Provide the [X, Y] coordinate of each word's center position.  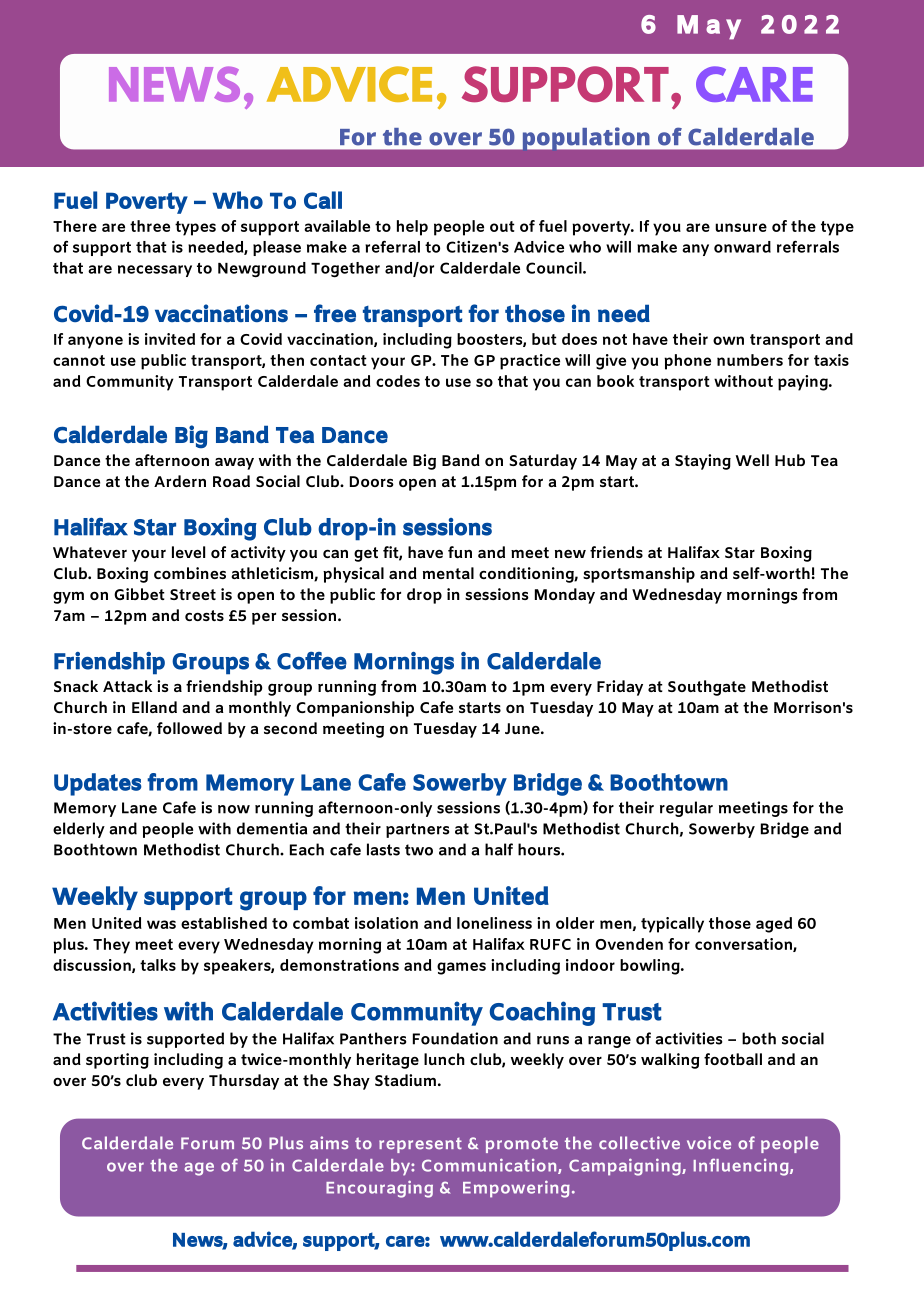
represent [420, 1145]
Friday [620, 688]
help [412, 228]
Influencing [742, 1167]
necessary [155, 271]
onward [742, 247]
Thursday [244, 1082]
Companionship [355, 709]
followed [189, 728]
